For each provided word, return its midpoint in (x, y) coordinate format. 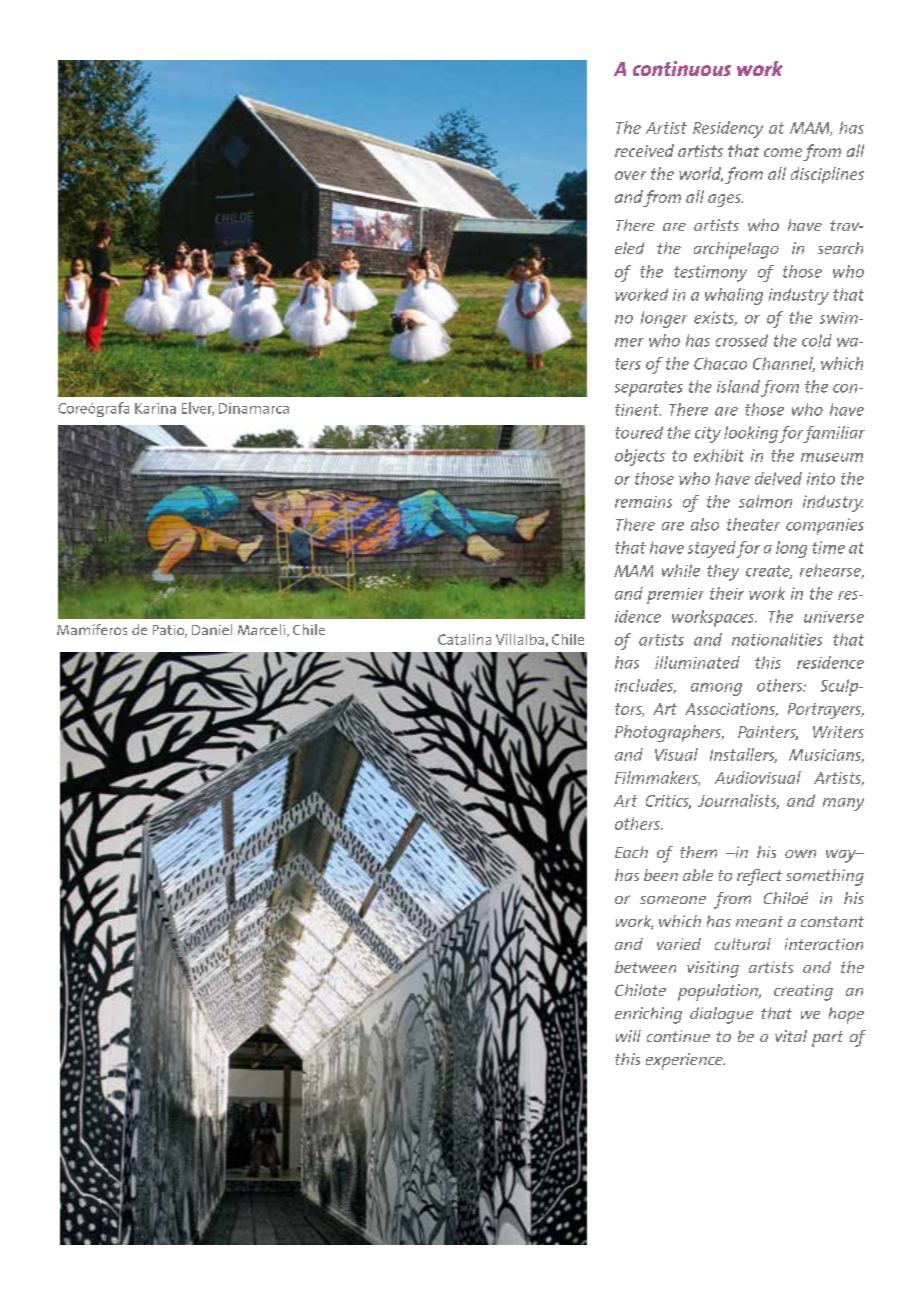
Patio (170, 631)
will (628, 1036)
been (661, 875)
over (630, 175)
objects (640, 457)
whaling (734, 296)
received (644, 150)
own (800, 853)
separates (649, 389)
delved (778, 478)
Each (631, 852)
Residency (728, 129)
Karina (155, 408)
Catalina (464, 639)
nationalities (777, 639)
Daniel (212, 629)
